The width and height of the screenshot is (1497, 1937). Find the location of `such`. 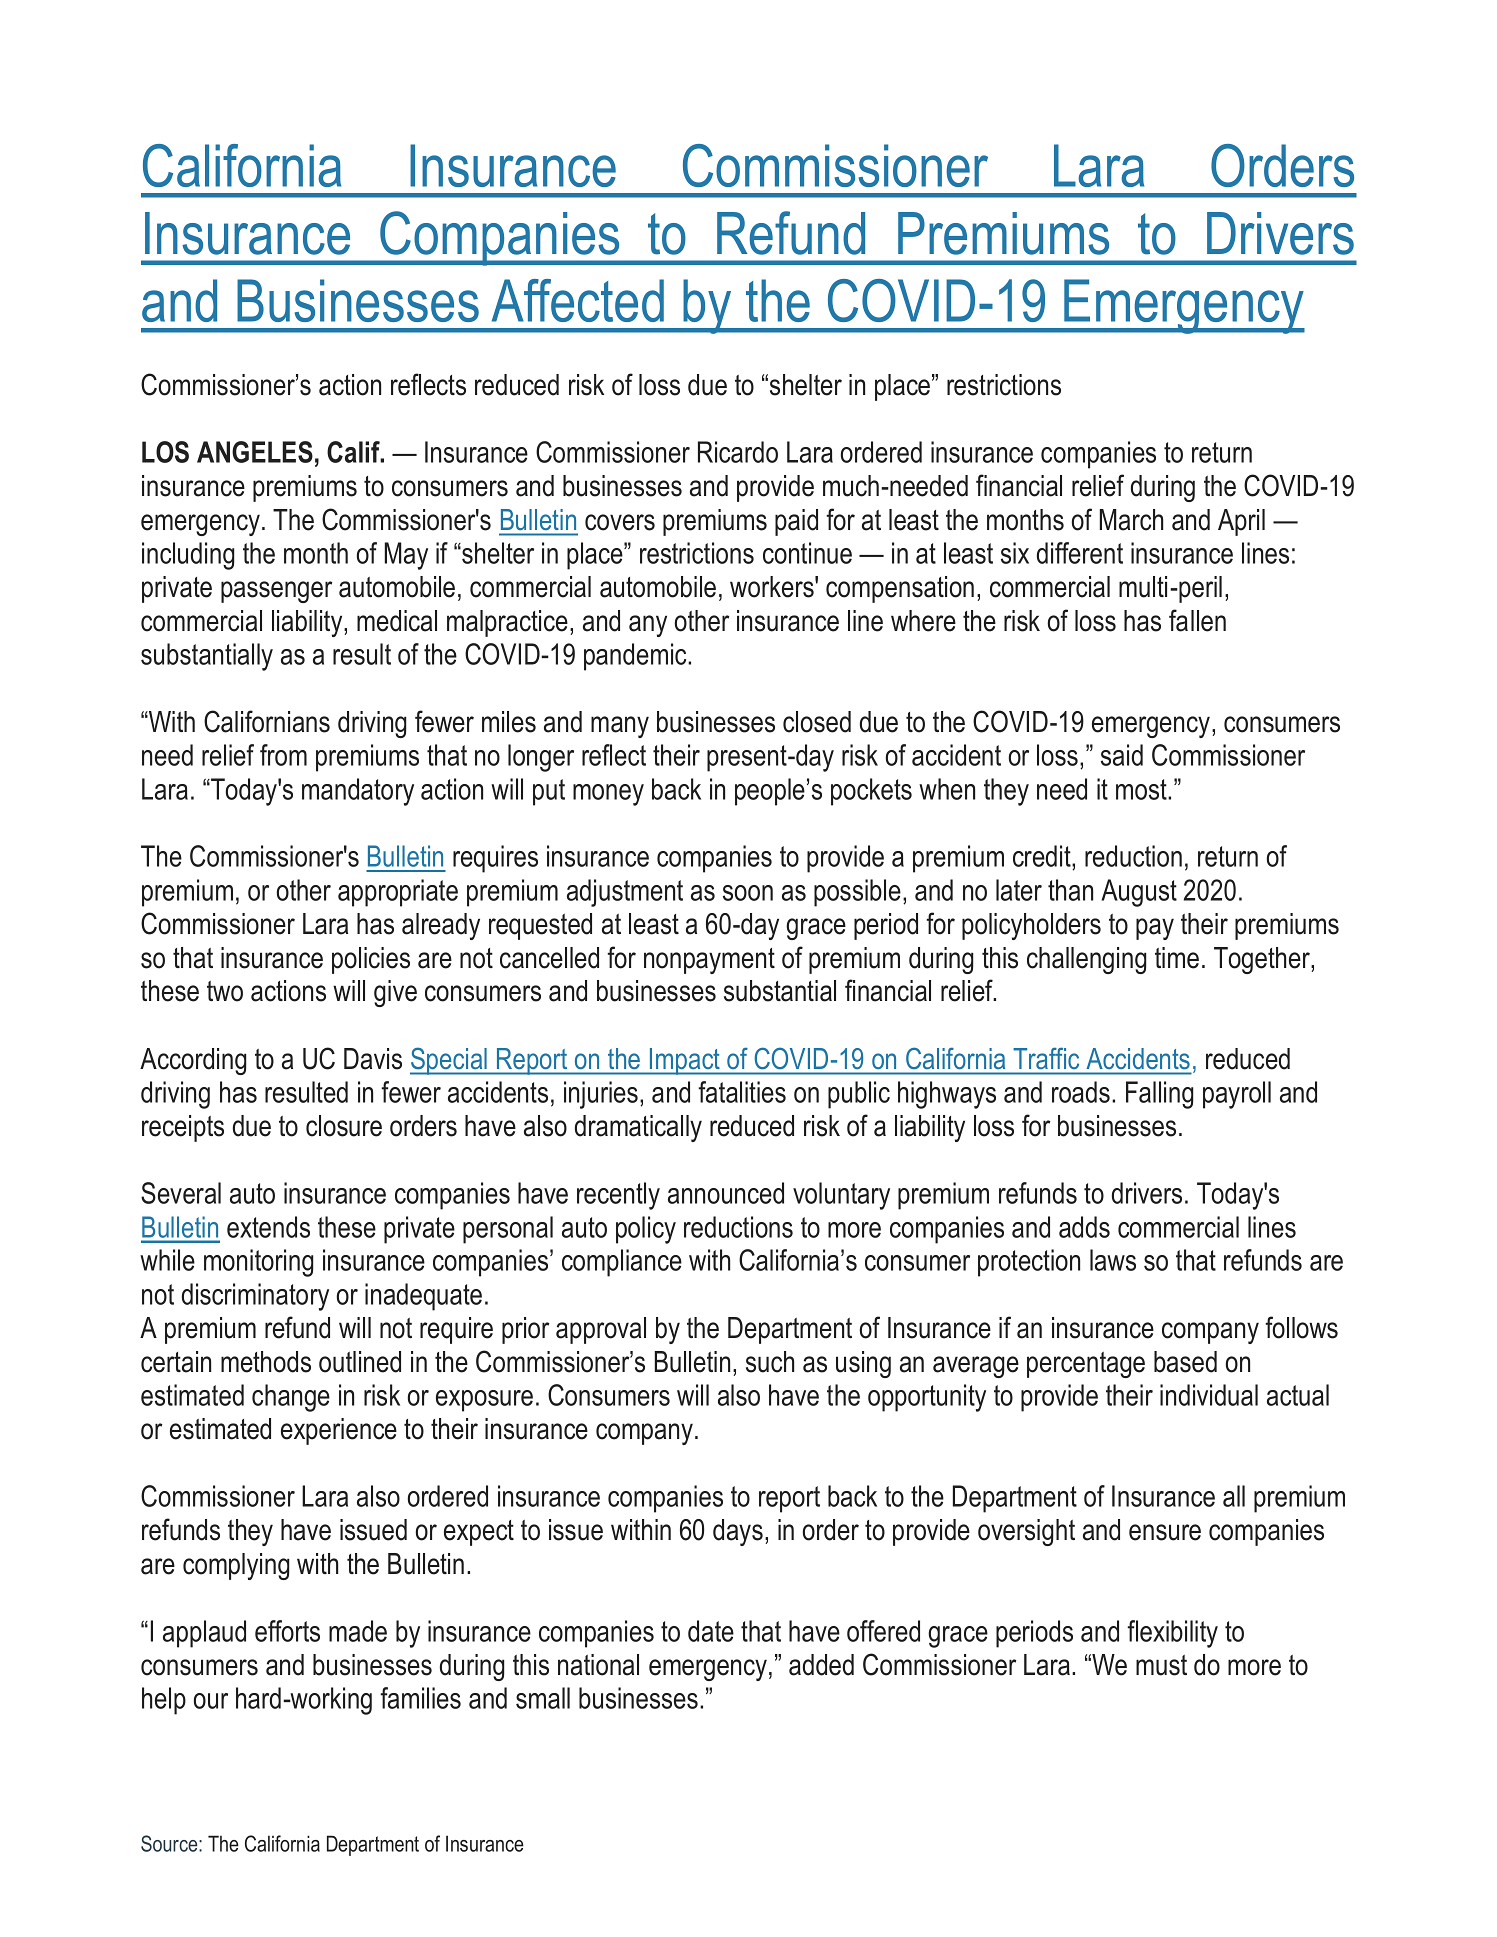

such is located at coordinates (770, 1362).
